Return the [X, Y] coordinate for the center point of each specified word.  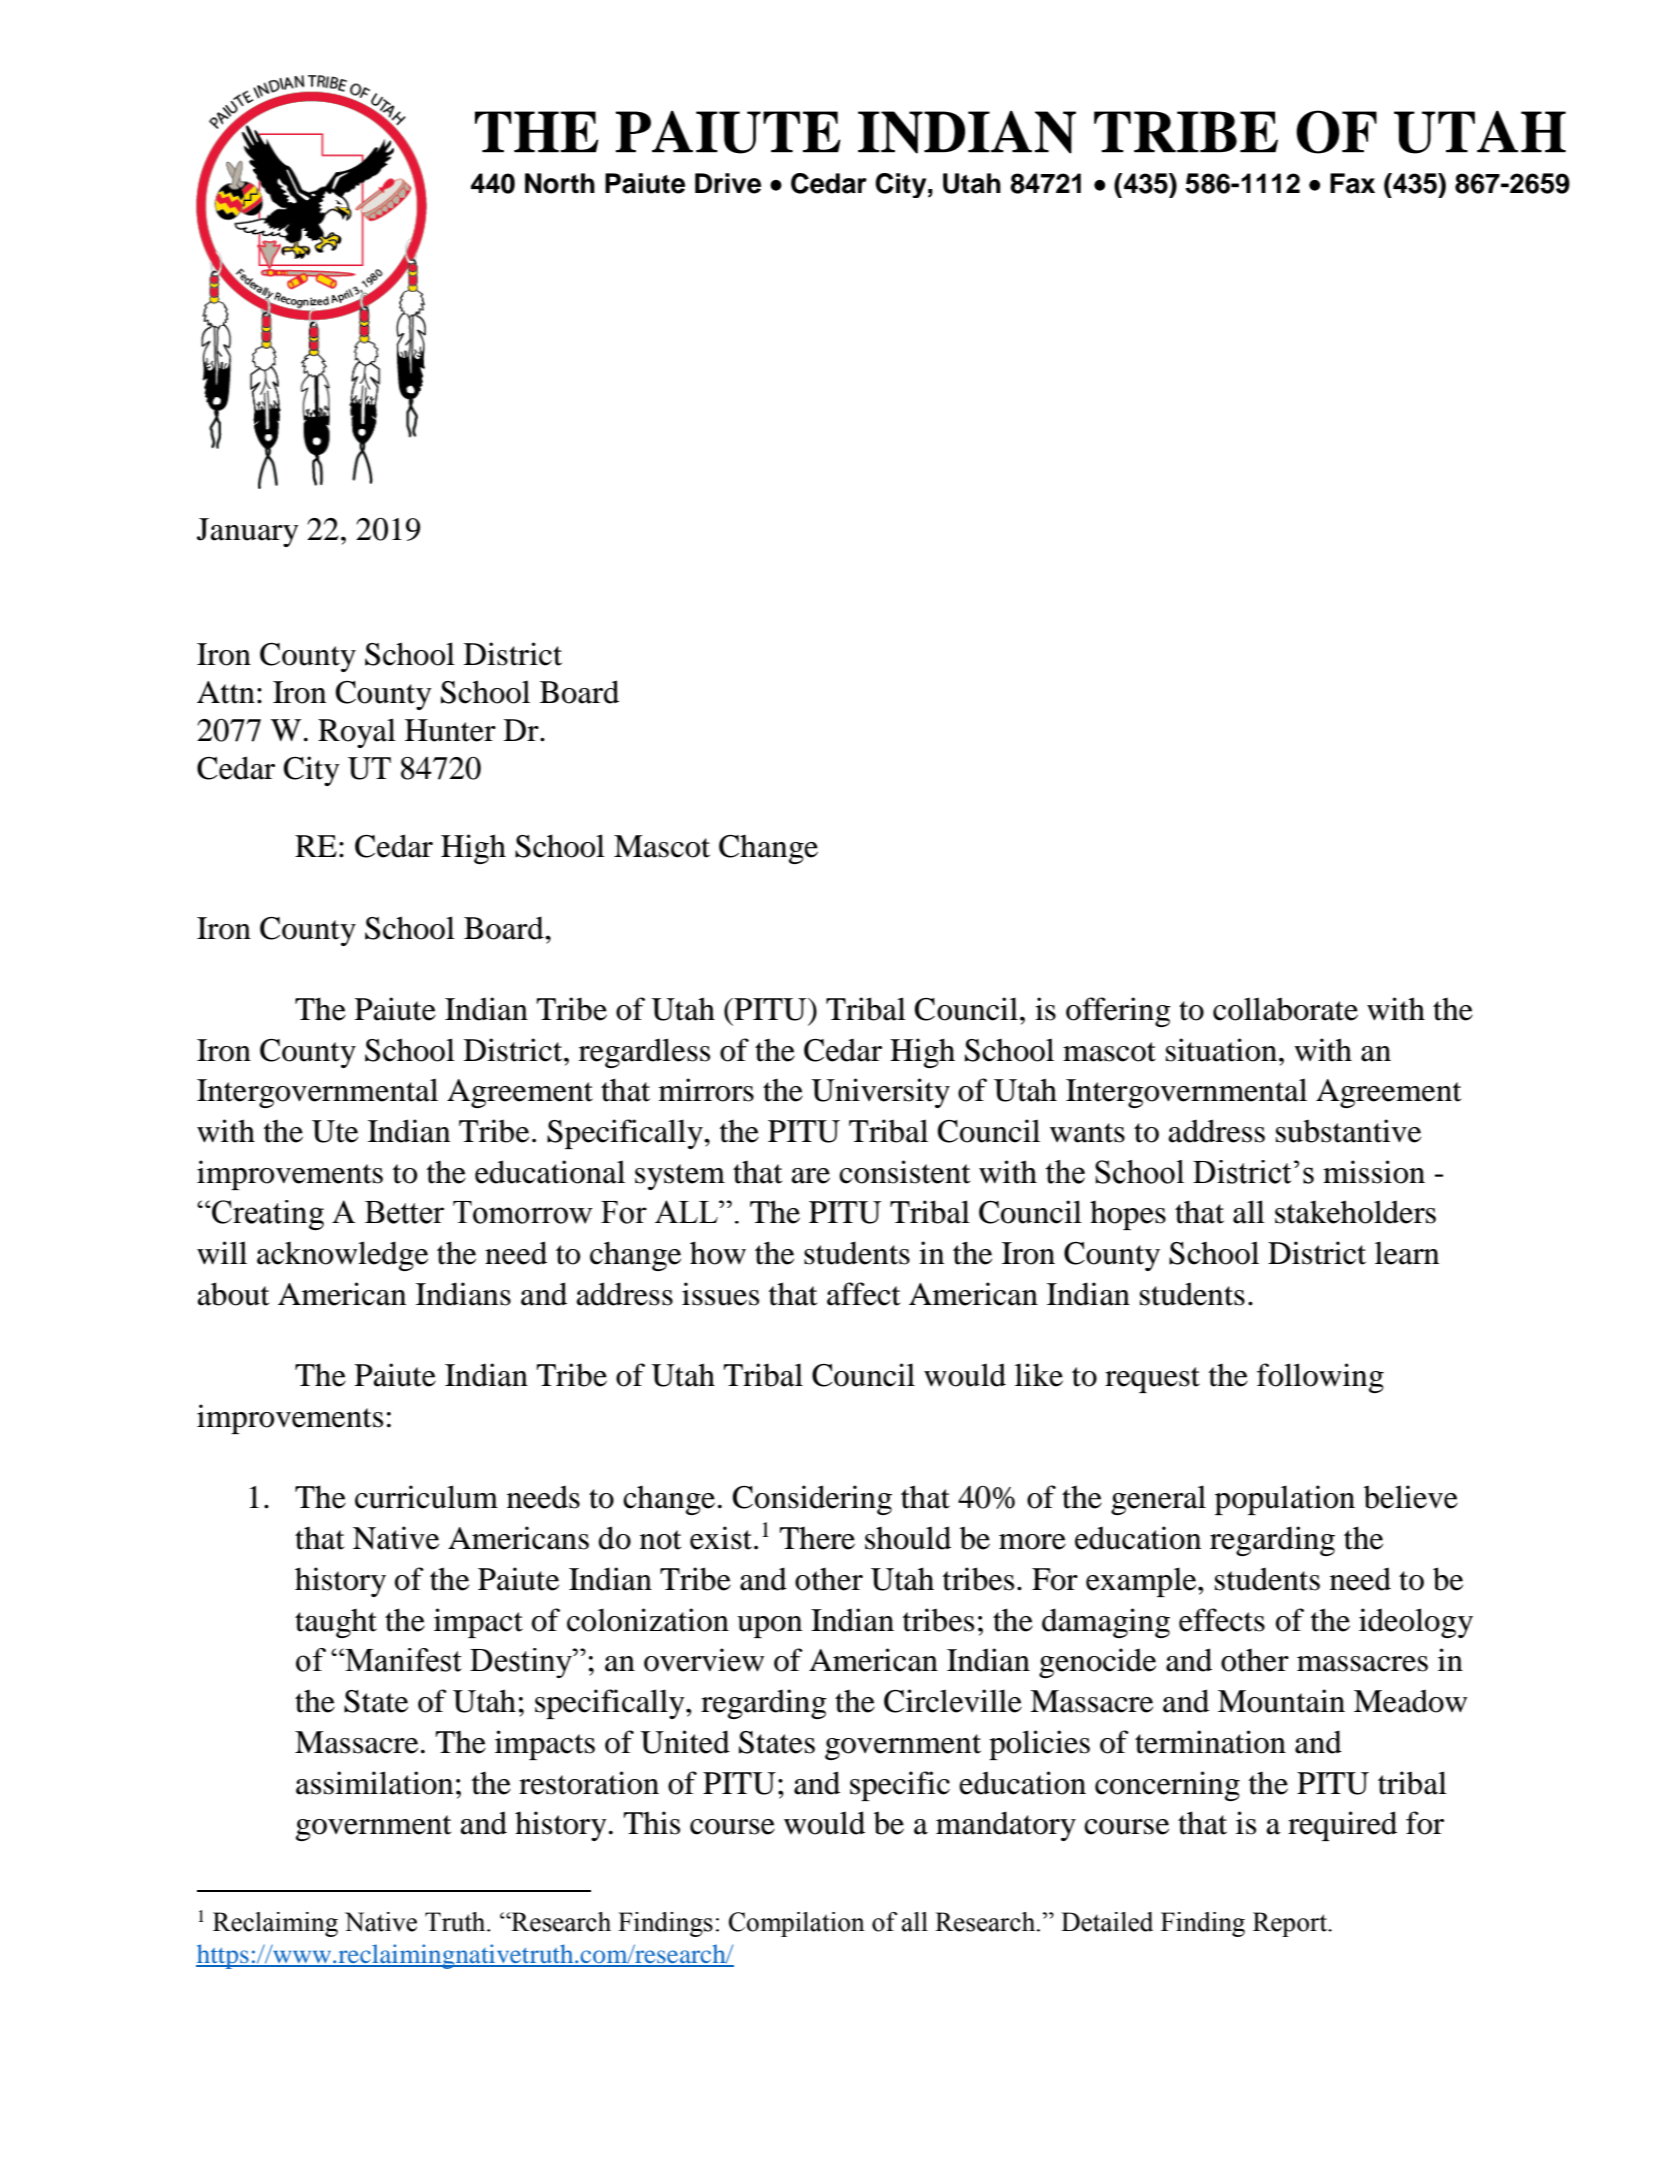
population [1285, 1500]
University [880, 1093]
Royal [357, 733]
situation [1221, 1050]
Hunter [450, 730]
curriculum [426, 1497]
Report [1291, 1924]
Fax [1352, 183]
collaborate [1285, 1009]
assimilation [374, 1783]
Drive [728, 183]
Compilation [797, 1924]
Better [404, 1212]
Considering [812, 1500]
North [560, 183]
